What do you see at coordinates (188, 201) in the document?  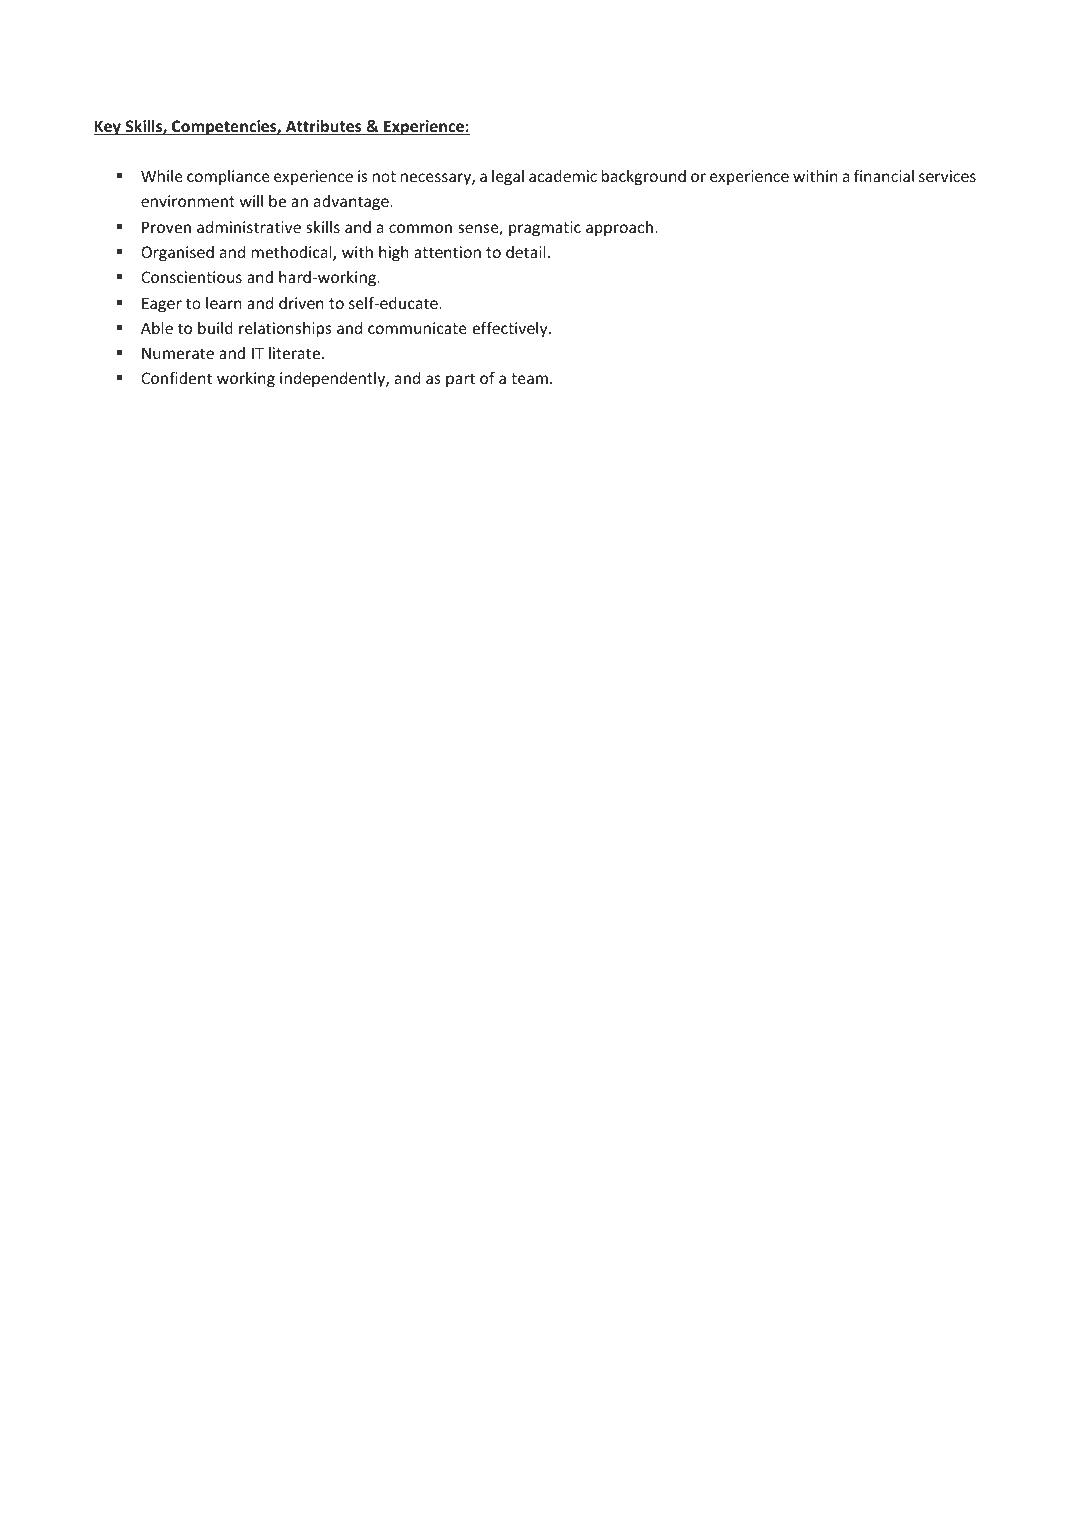 I see `environment` at bounding box center [188, 201].
